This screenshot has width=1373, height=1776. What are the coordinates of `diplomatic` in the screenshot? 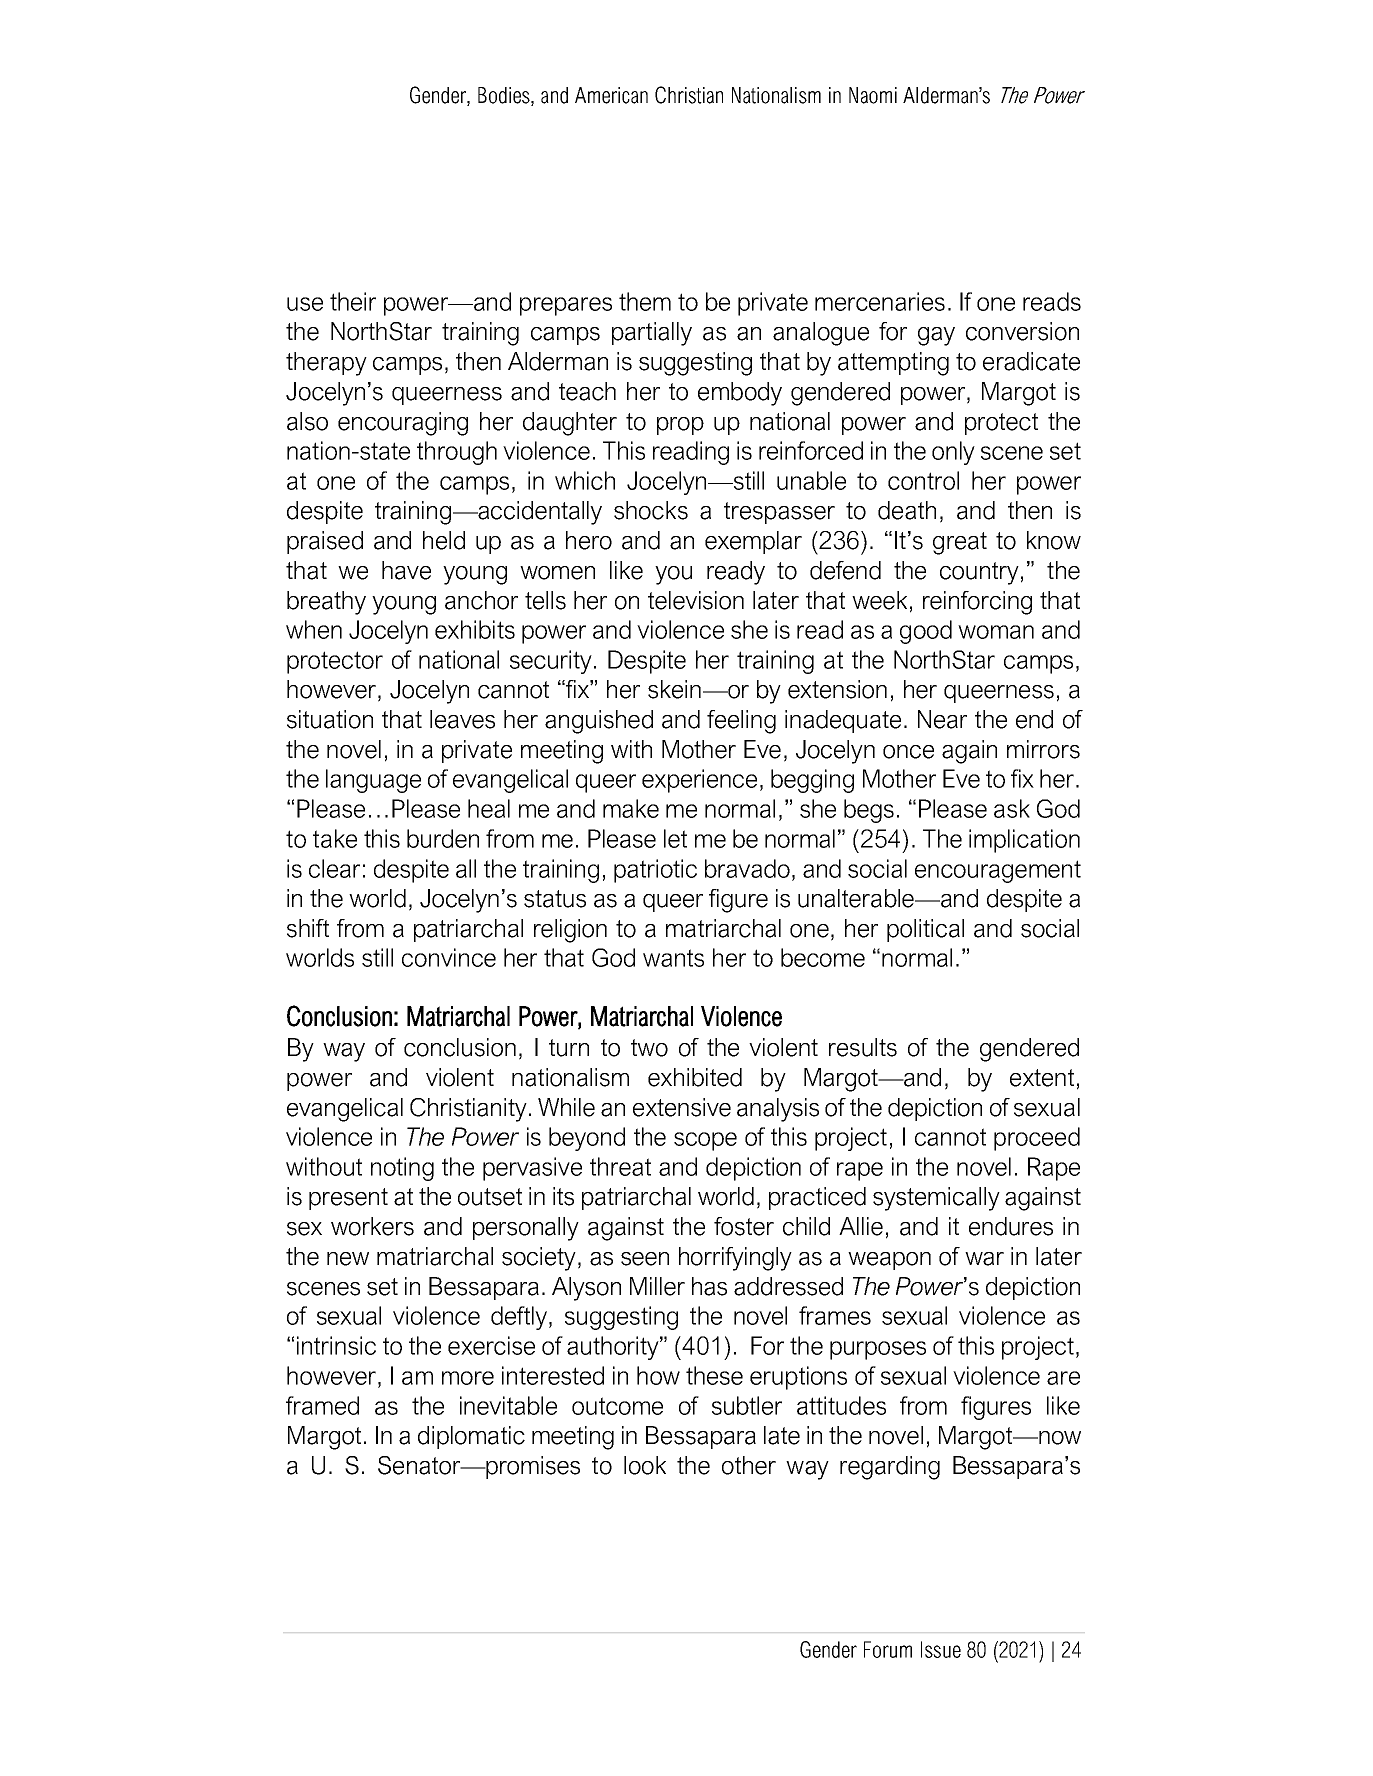 It's located at (471, 1437).
